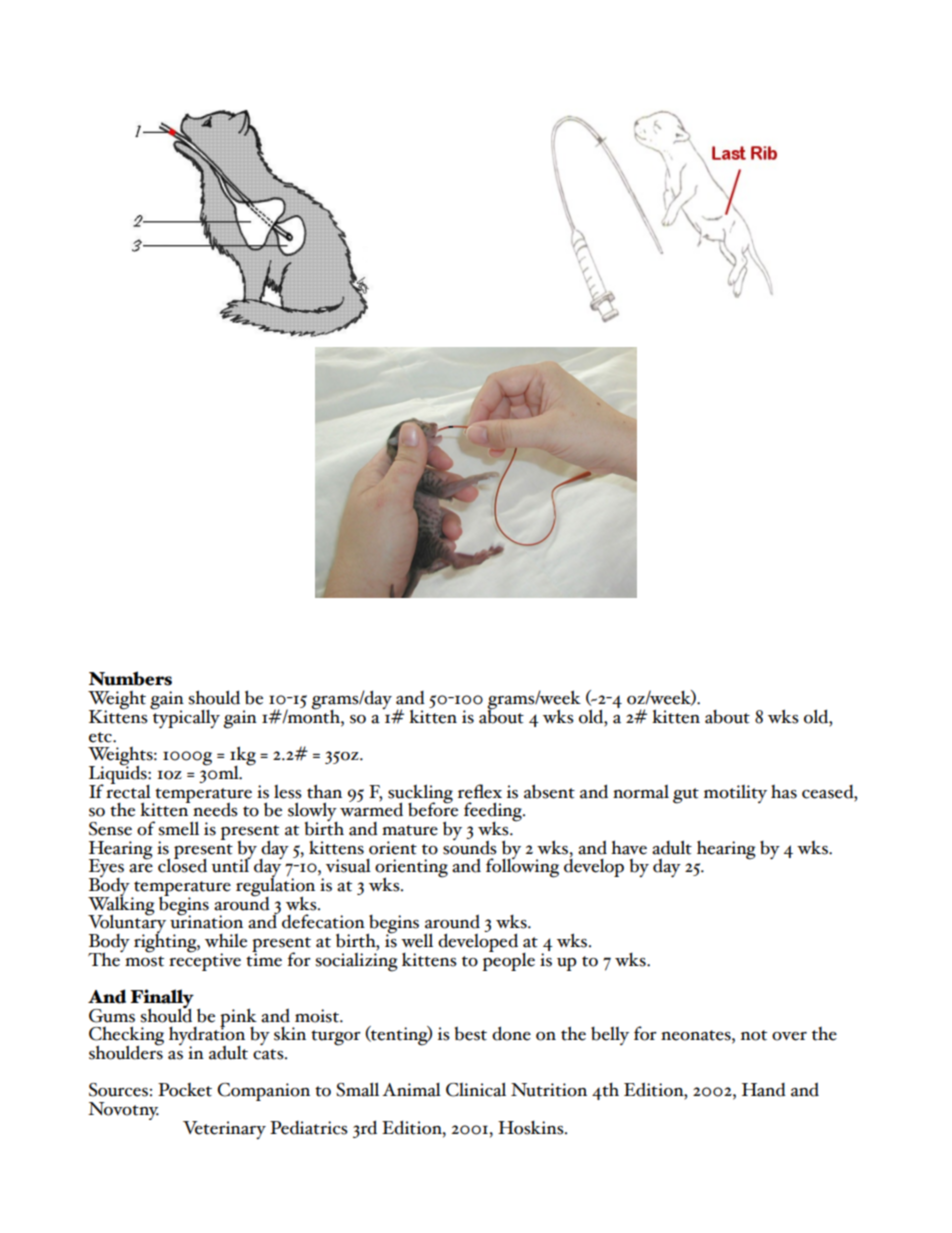  I want to click on normal, so click(641, 792).
